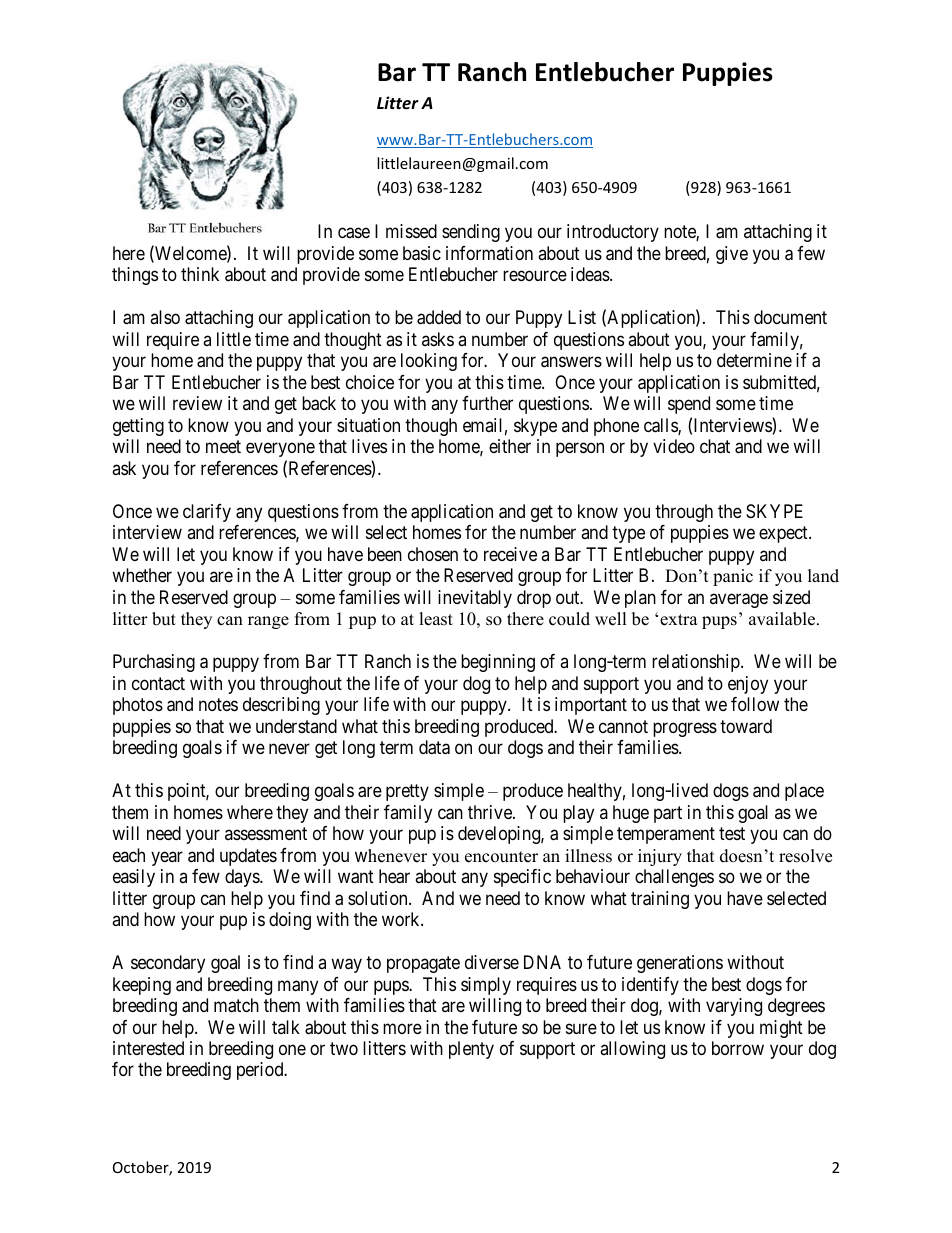 The height and width of the image is (1233, 952). I want to click on give, so click(732, 255).
